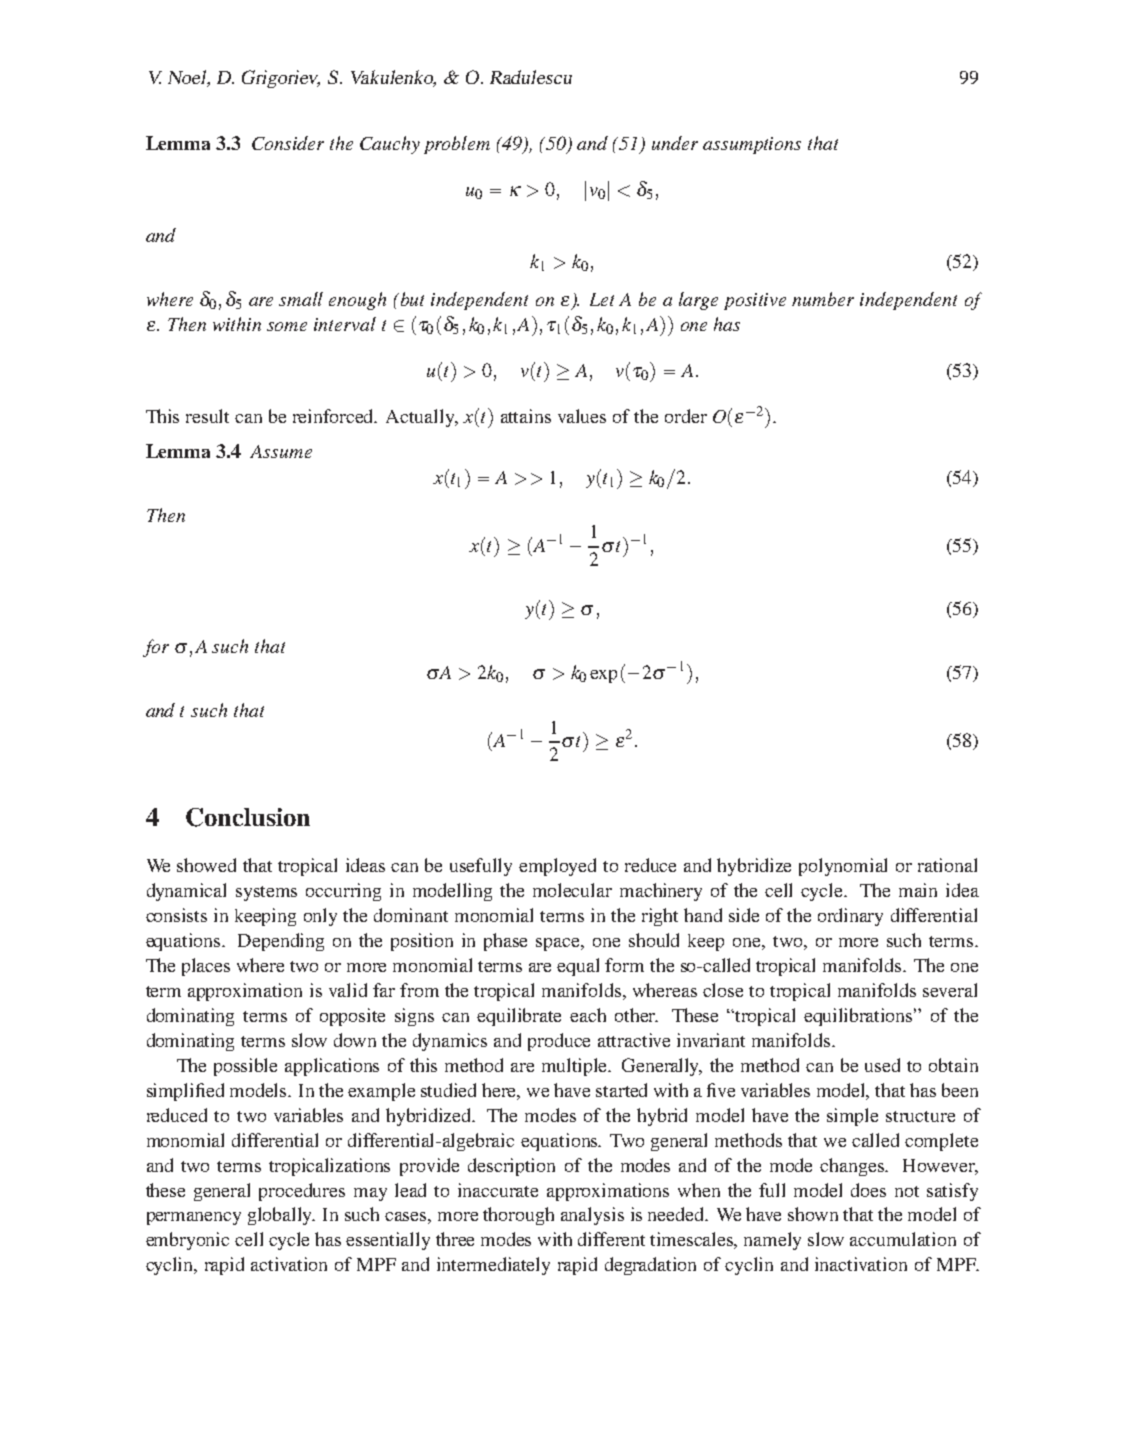 The image size is (1125, 1456). I want to click on accumulation, so click(903, 1239).
